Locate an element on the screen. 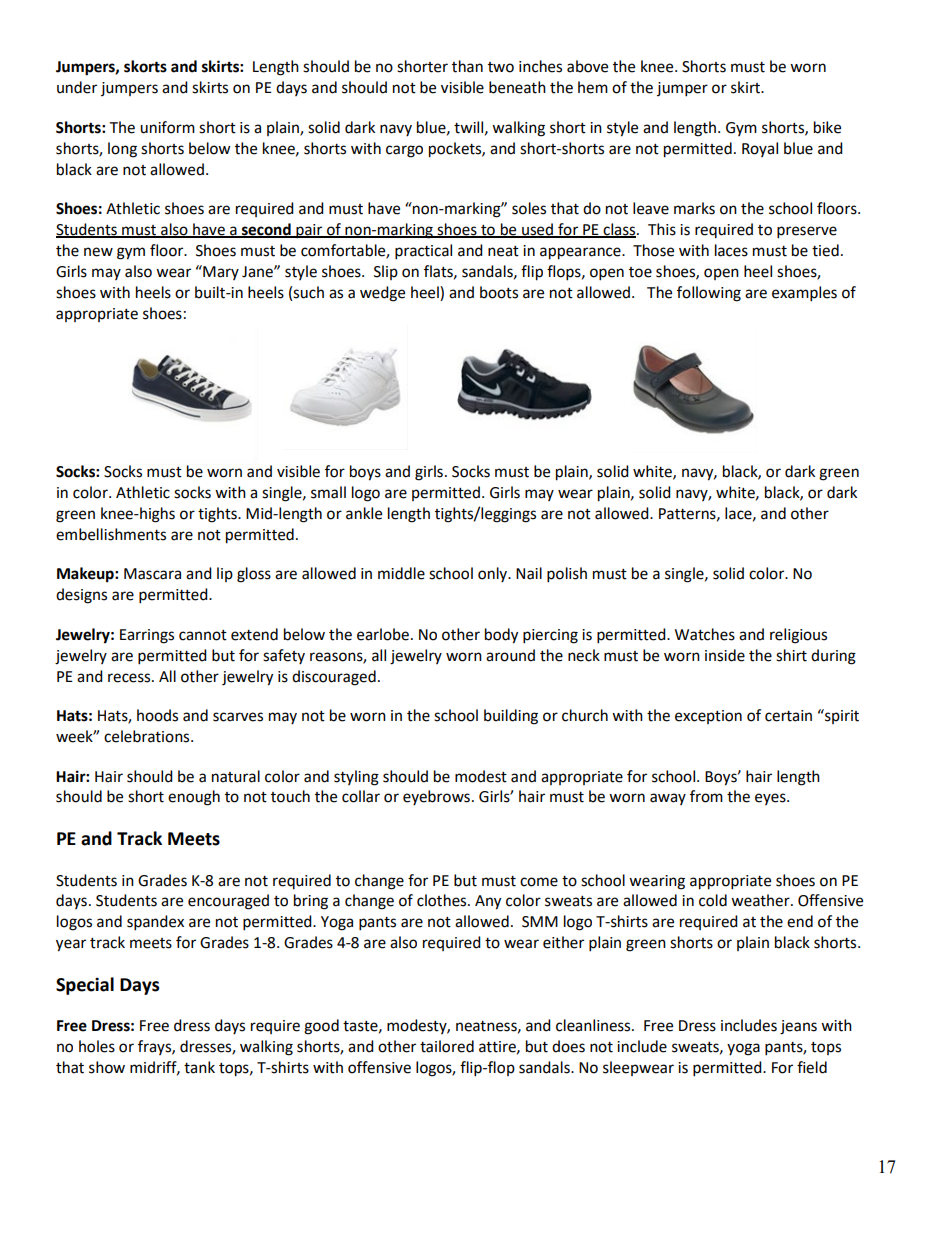  than is located at coordinates (467, 66).
